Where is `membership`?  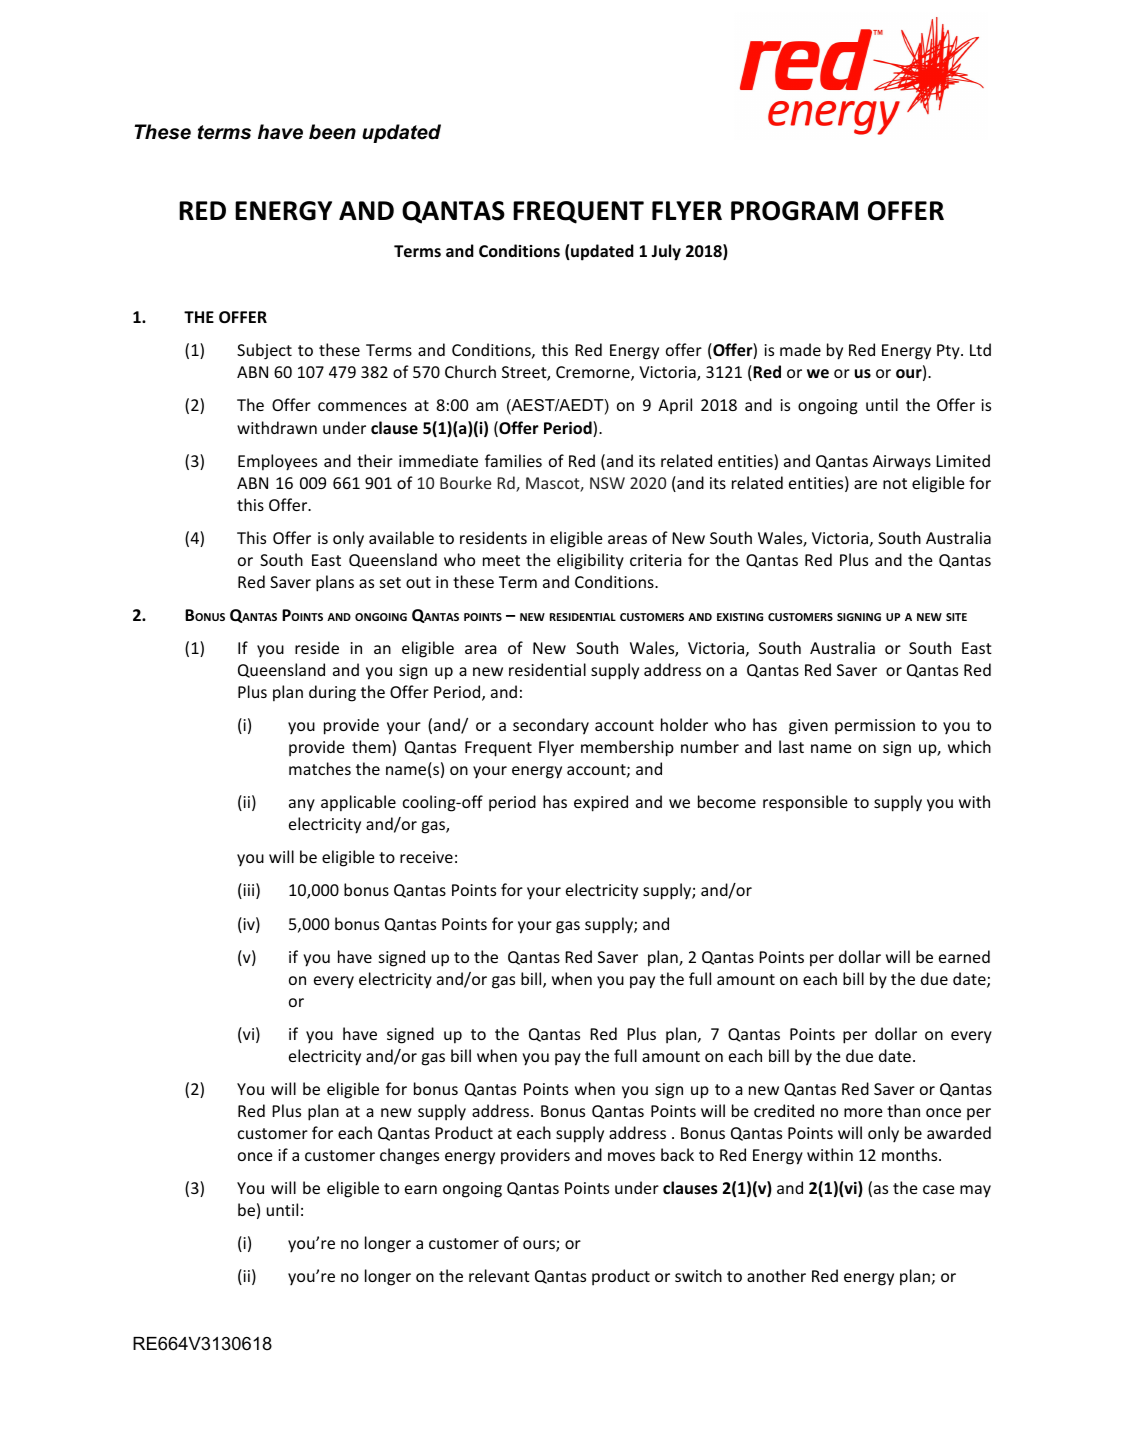 membership is located at coordinates (627, 748).
